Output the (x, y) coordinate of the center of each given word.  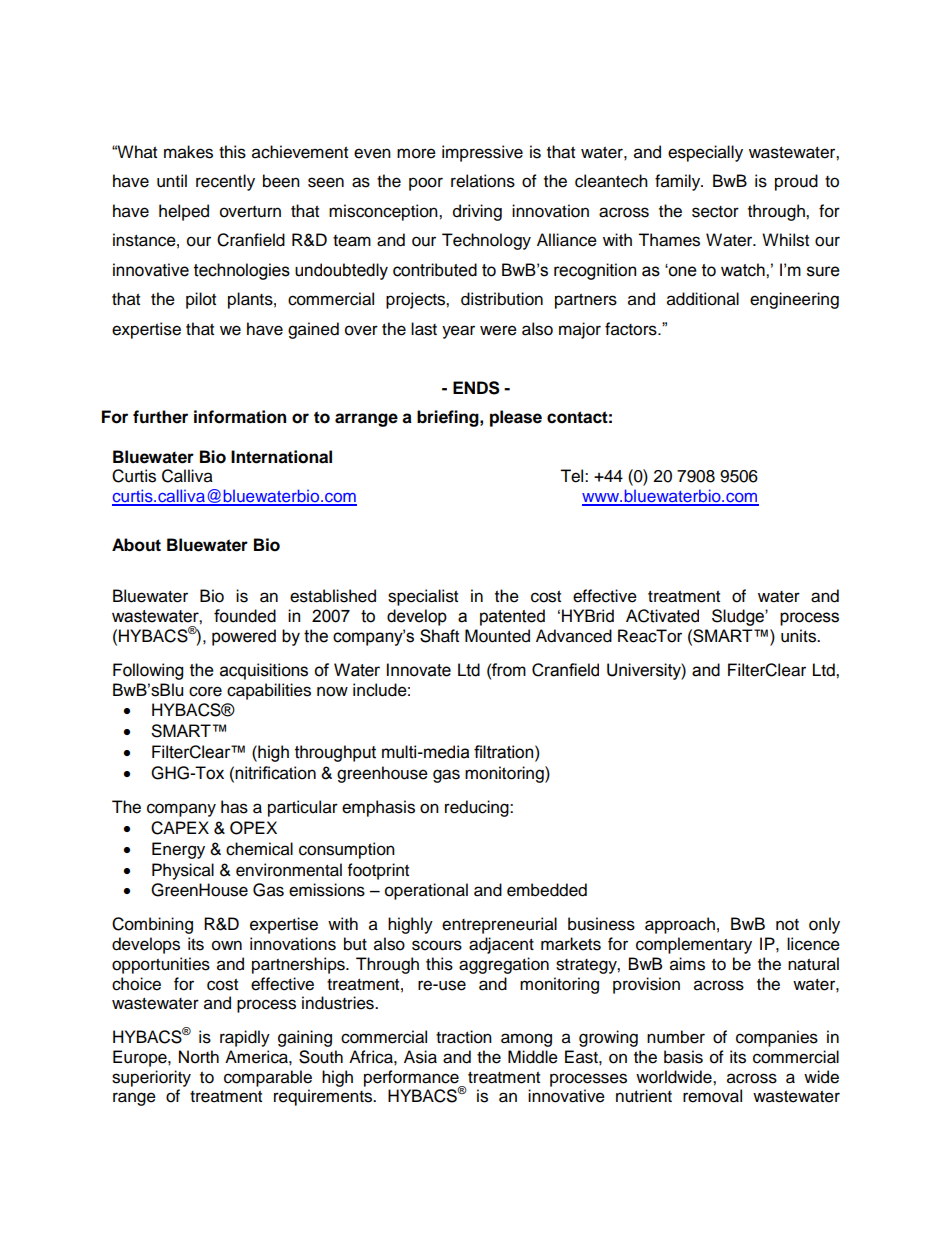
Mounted (497, 636)
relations (483, 181)
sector (715, 212)
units (799, 636)
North (199, 1057)
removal (712, 1096)
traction (464, 1037)
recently (225, 182)
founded (245, 616)
